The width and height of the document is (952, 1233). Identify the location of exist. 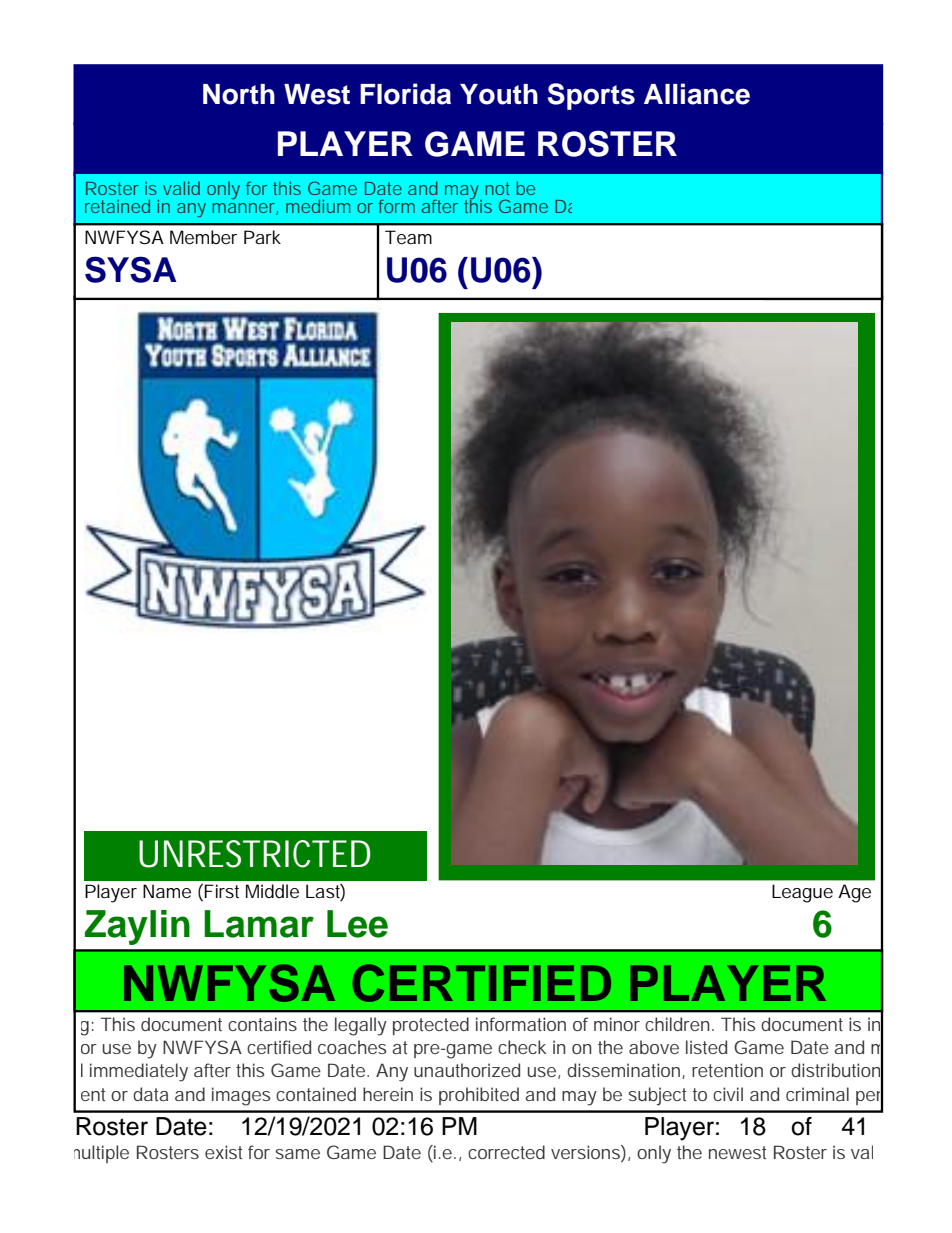
(223, 1152).
